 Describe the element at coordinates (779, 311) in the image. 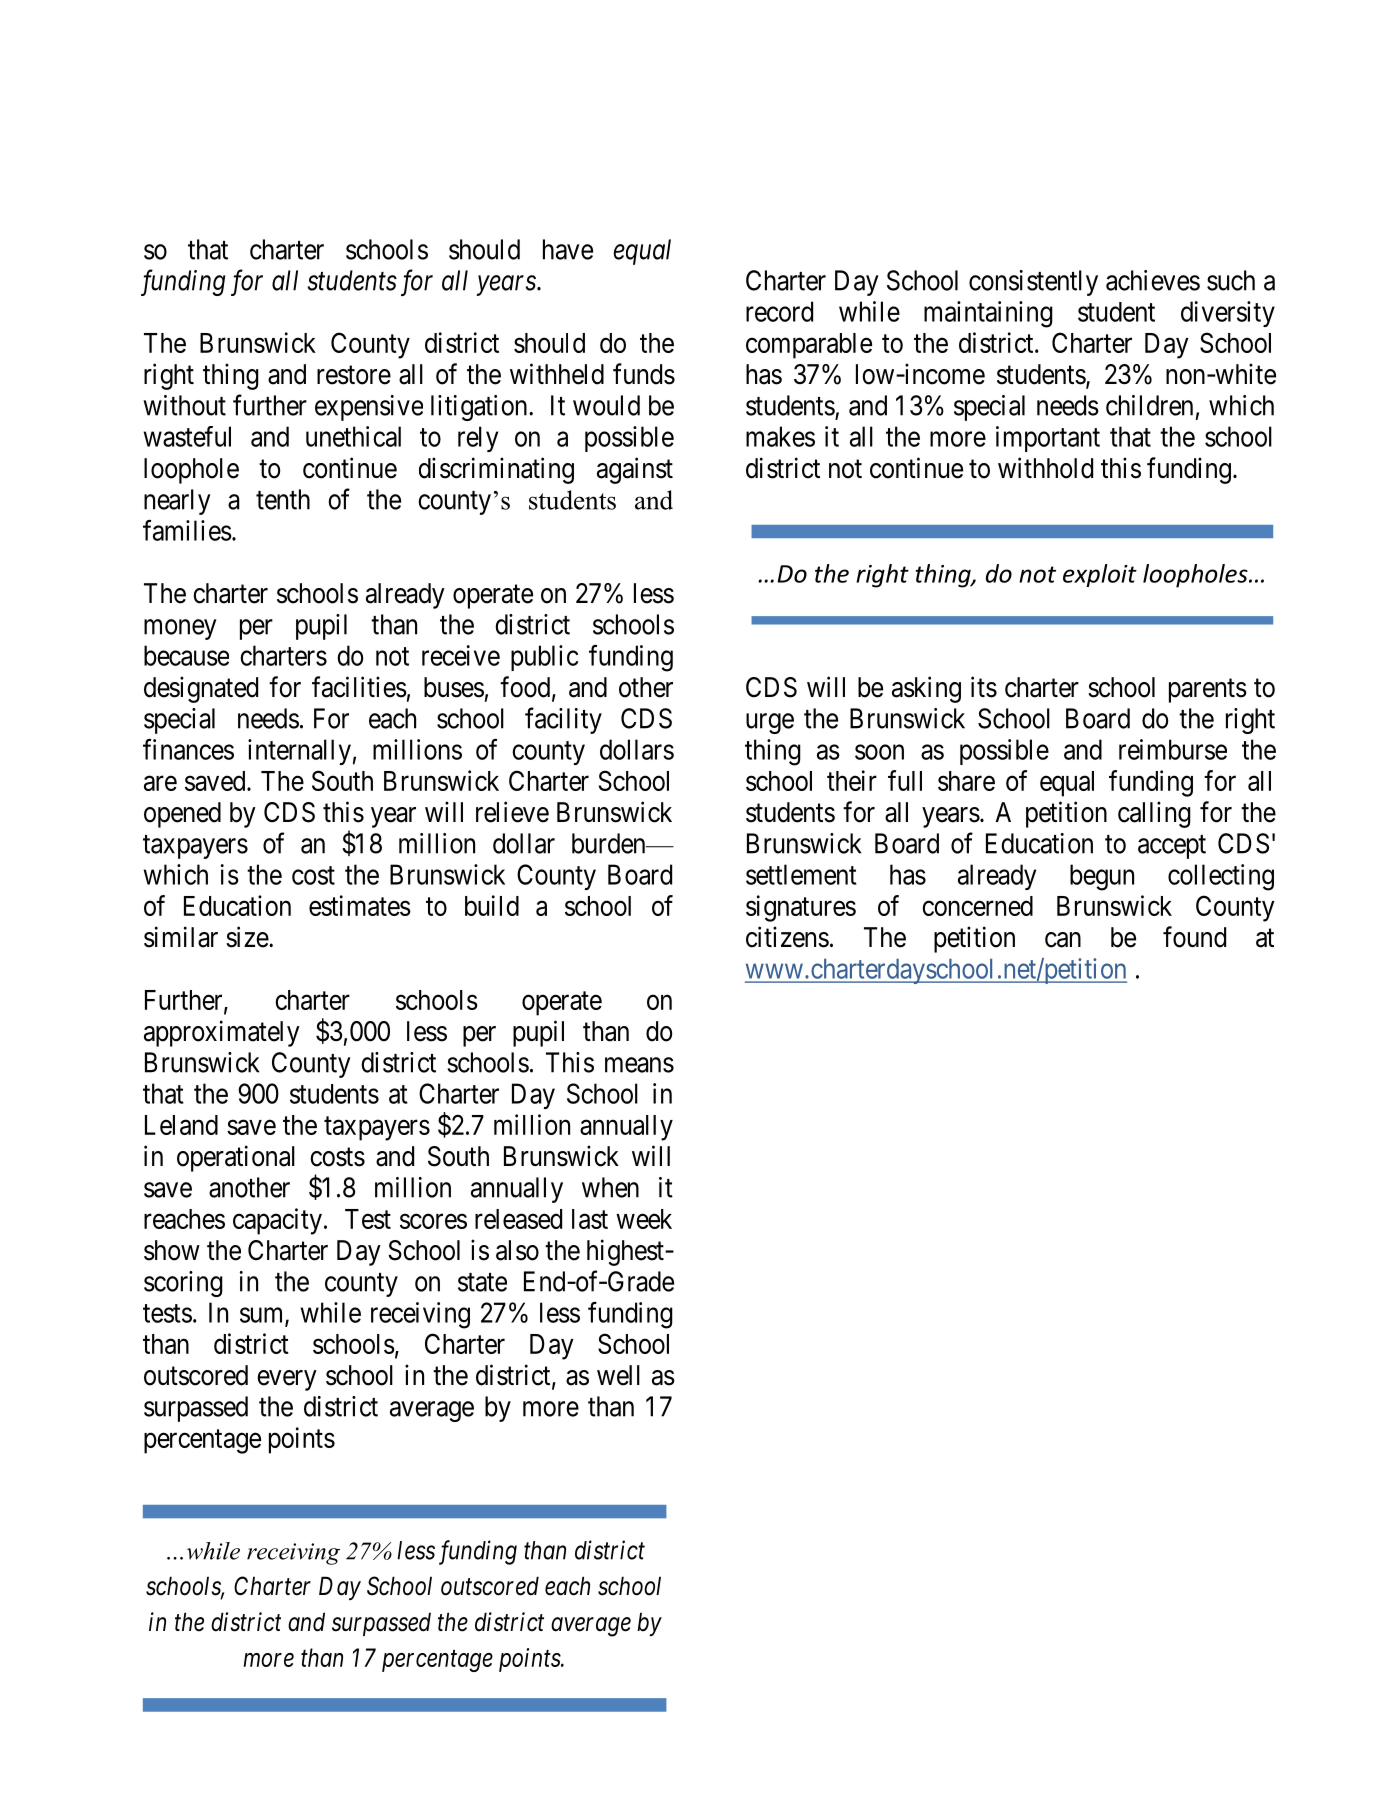

I see `record` at that location.
